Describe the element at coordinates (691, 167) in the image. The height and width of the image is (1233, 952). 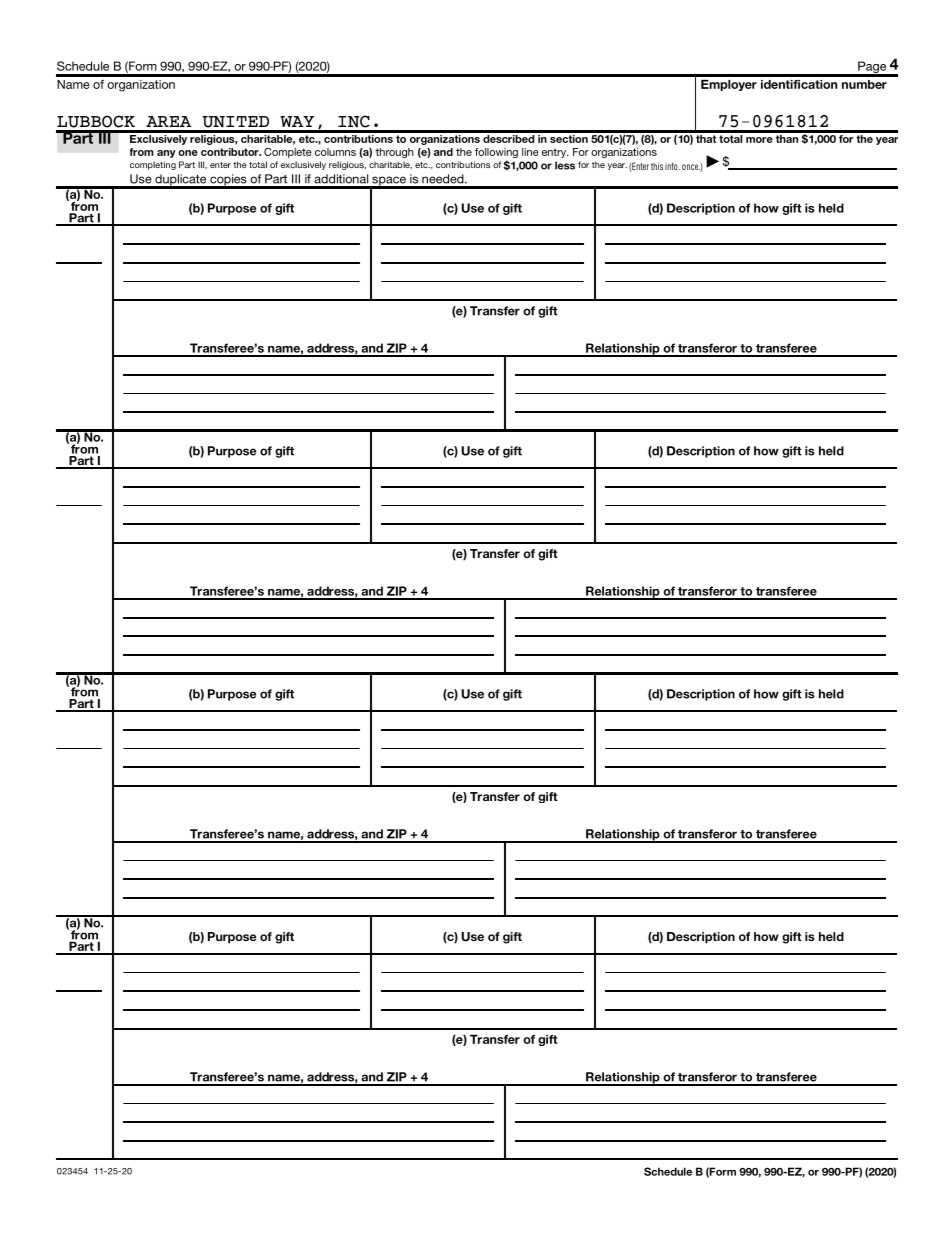
I see `once` at that location.
